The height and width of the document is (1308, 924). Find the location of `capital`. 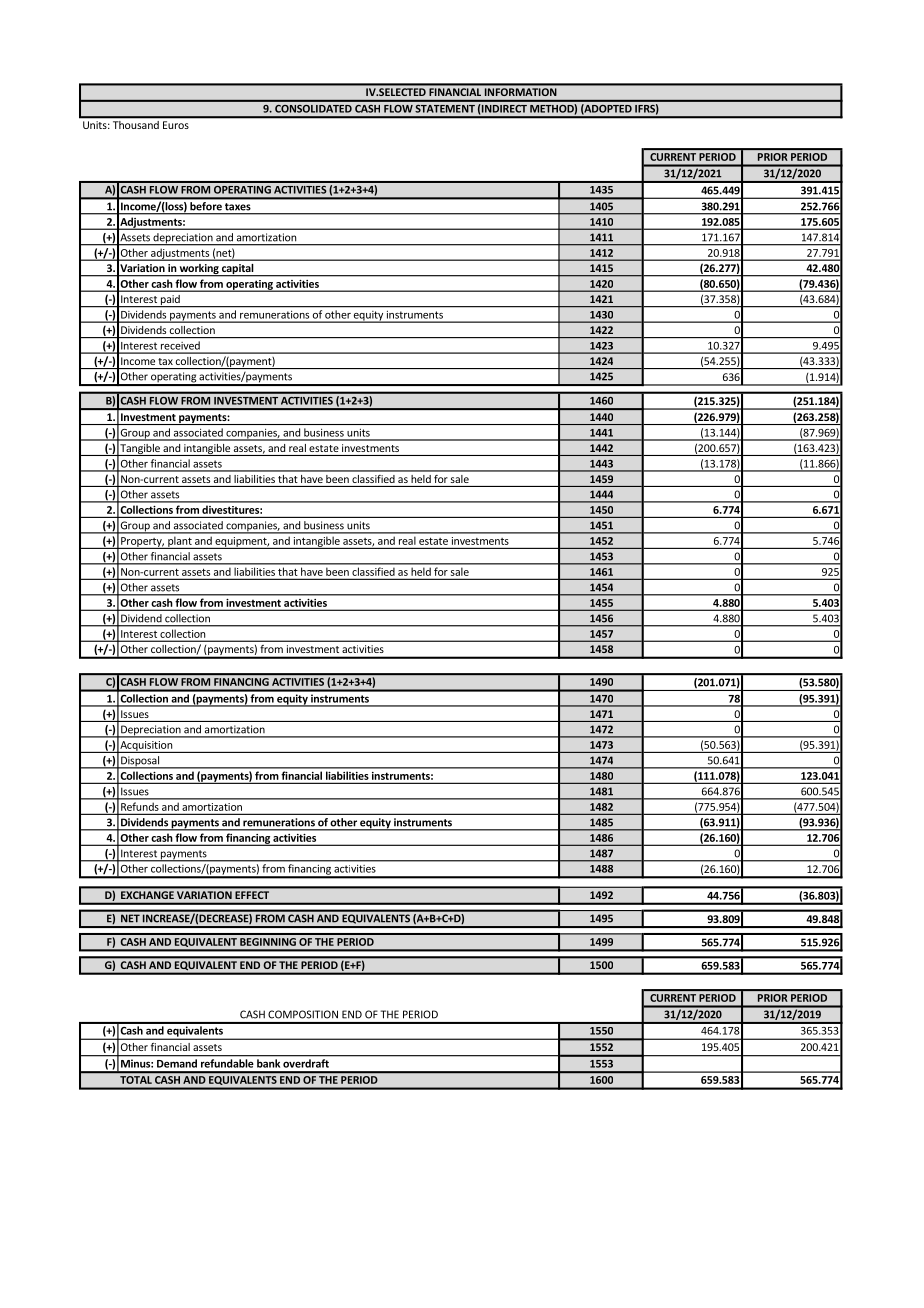

capital is located at coordinates (238, 270).
